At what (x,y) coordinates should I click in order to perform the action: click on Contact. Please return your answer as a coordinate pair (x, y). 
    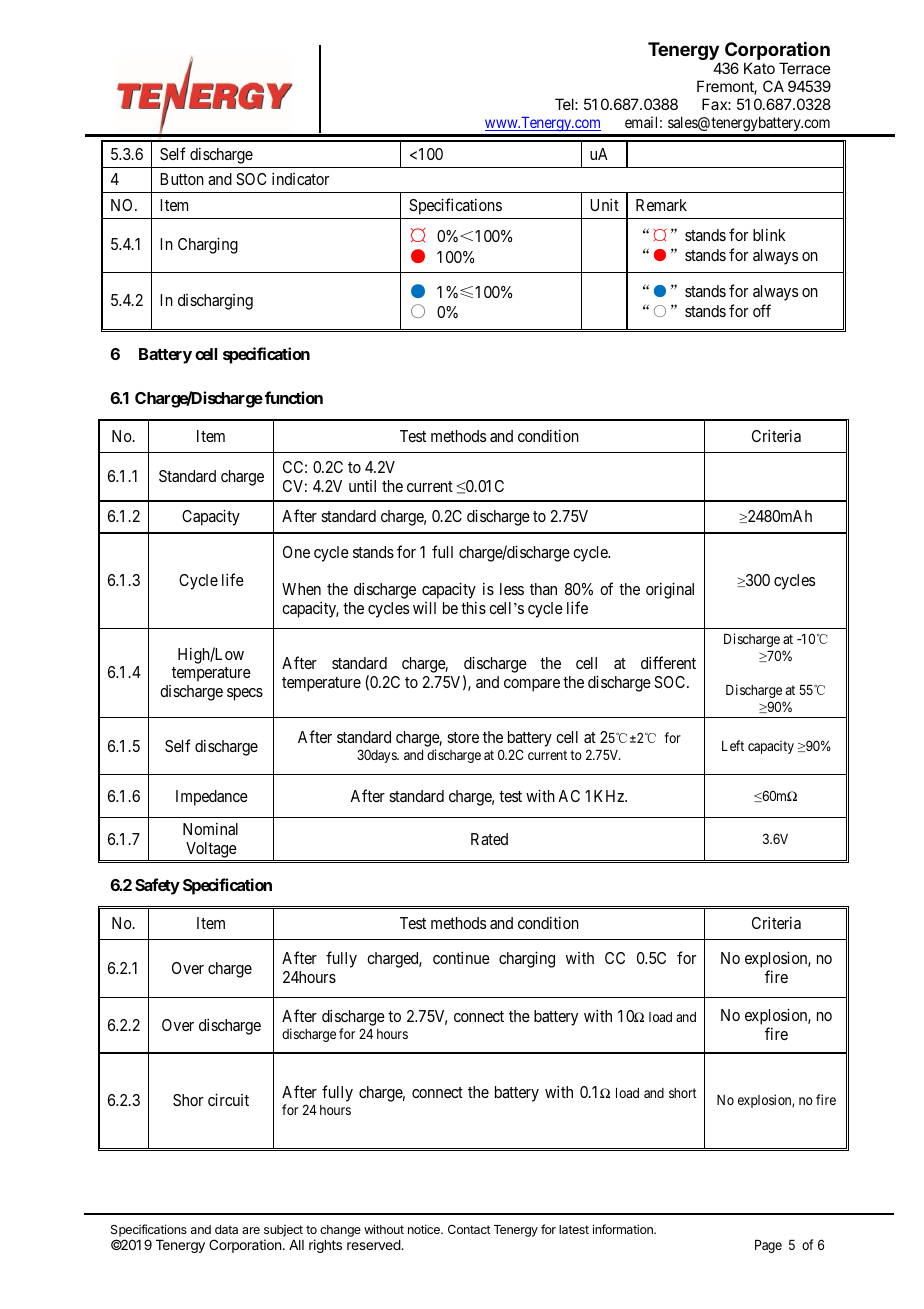
    Looking at the image, I should click on (469, 1229).
